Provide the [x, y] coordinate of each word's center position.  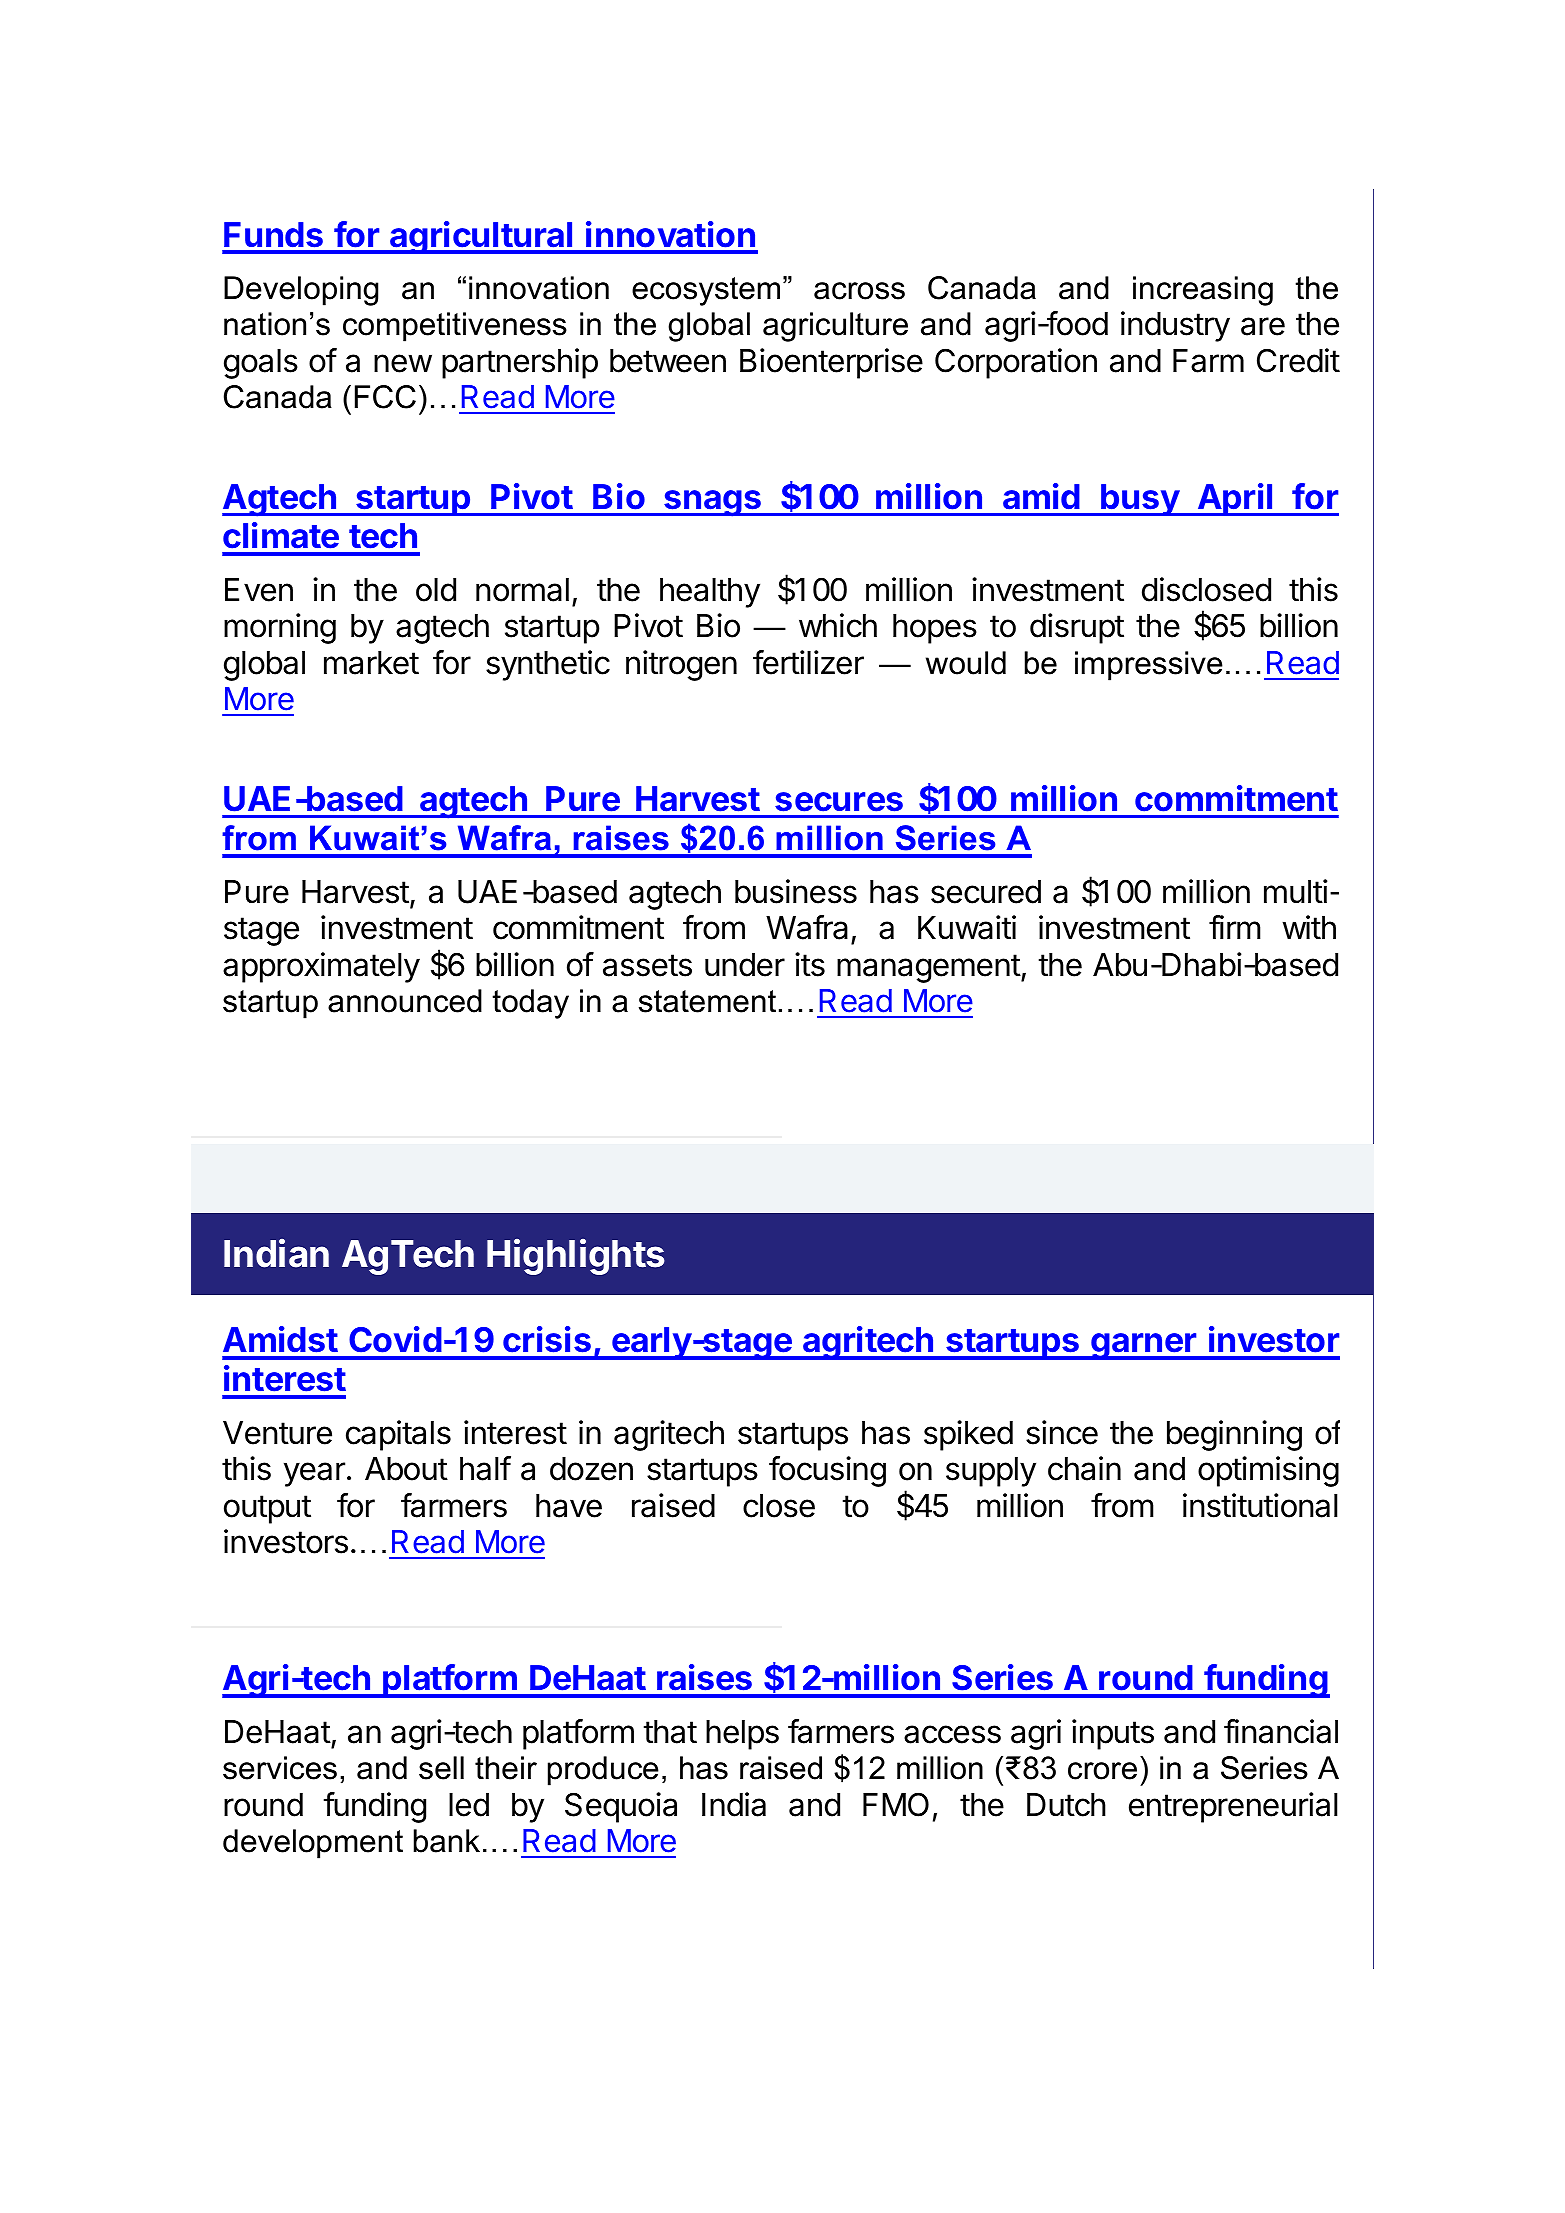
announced [405, 1001]
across [859, 291]
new [403, 363]
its [810, 964]
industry [1175, 326]
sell [441, 1768]
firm [1235, 927]
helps [742, 1735]
